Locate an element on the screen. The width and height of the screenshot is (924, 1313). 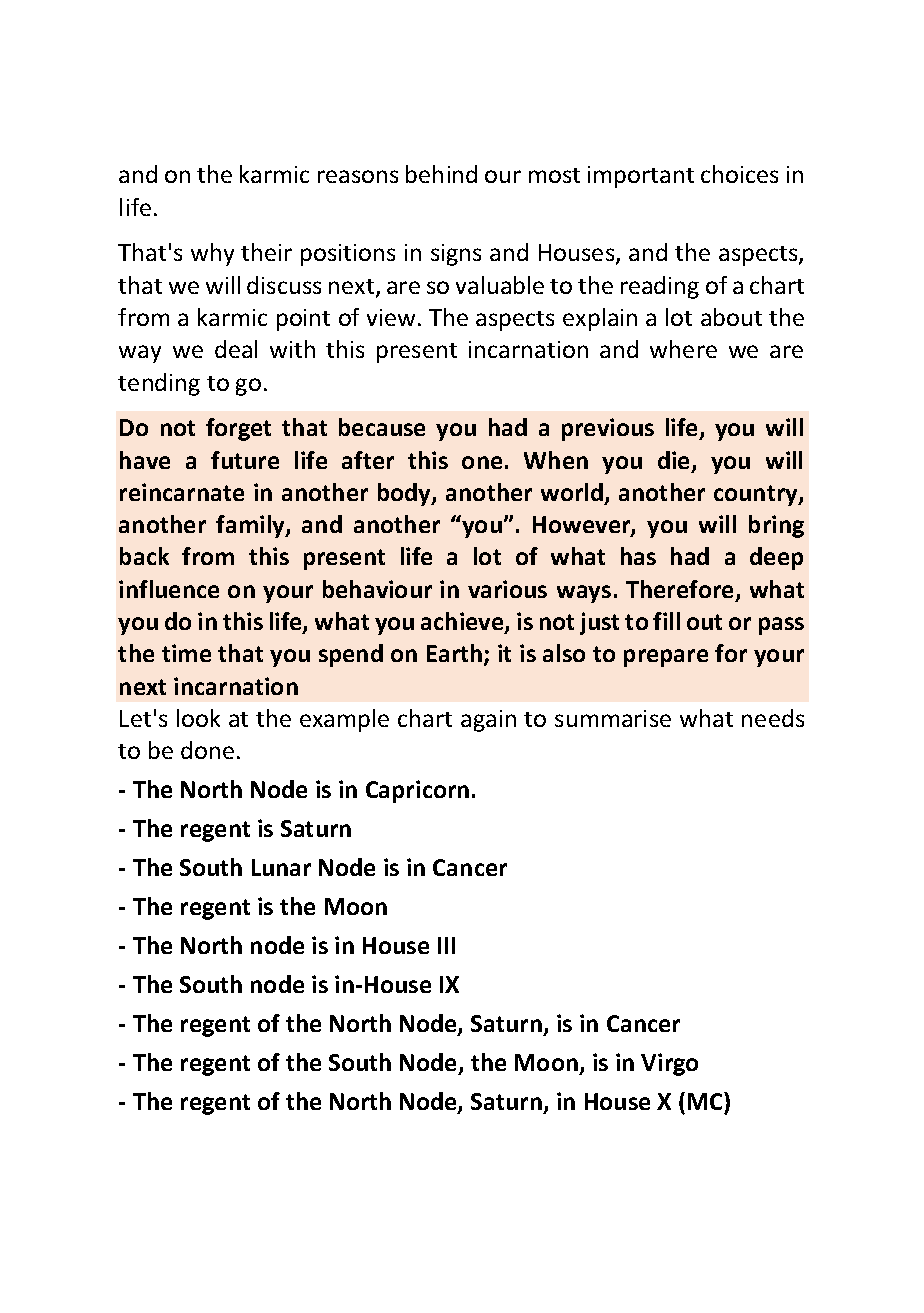
needs is located at coordinates (773, 718).
